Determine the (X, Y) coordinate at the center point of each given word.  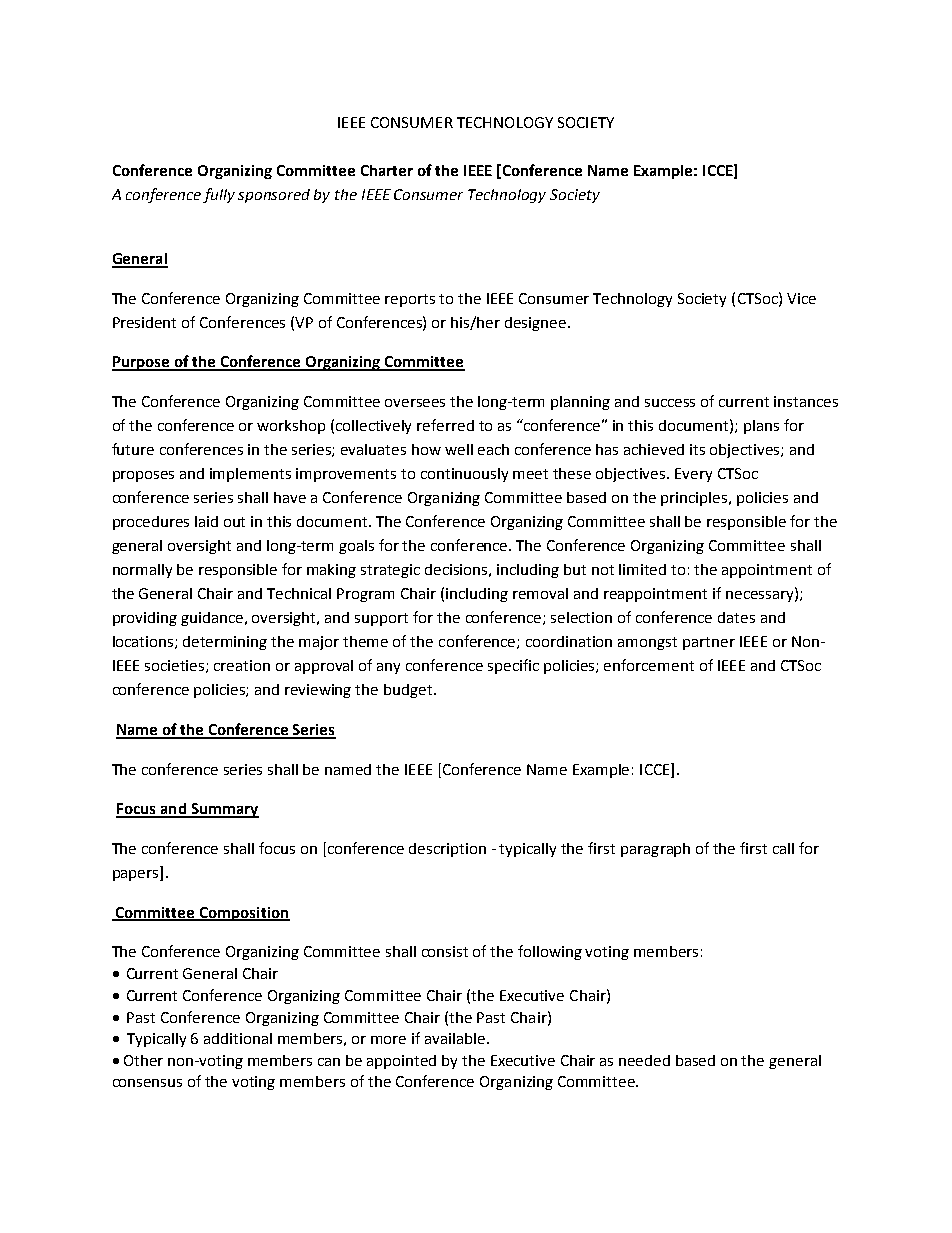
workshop (291, 427)
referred (445, 425)
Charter (387, 170)
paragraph (655, 850)
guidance (213, 619)
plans (761, 427)
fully (219, 195)
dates (736, 617)
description (447, 850)
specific (513, 666)
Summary (224, 810)
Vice (801, 298)
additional (238, 1038)
